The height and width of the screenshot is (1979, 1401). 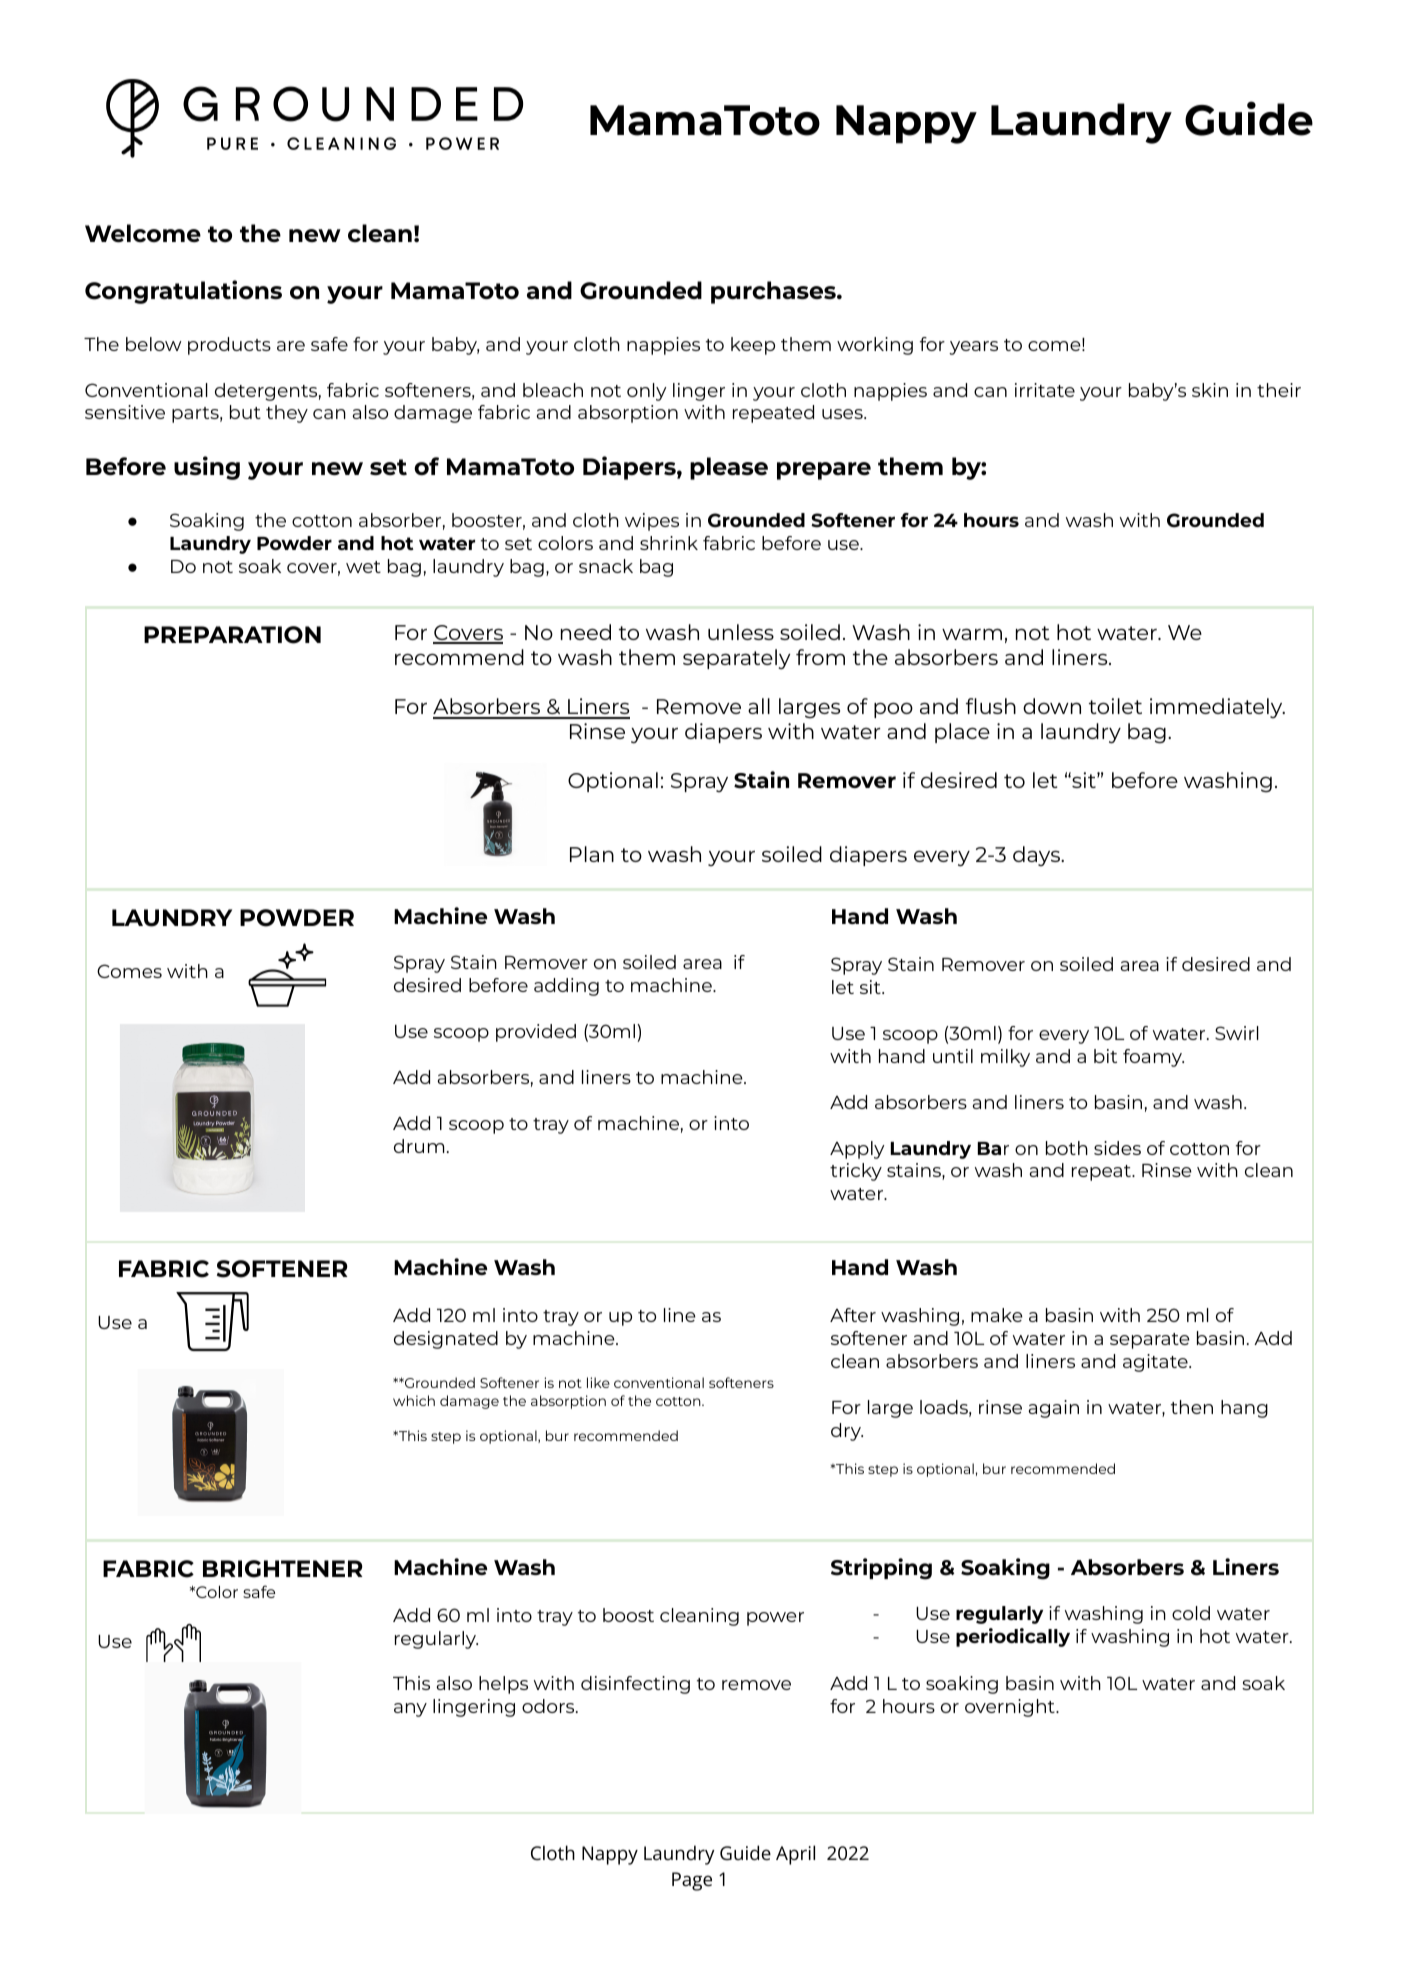 I want to click on overnight, so click(x=1011, y=1708).
